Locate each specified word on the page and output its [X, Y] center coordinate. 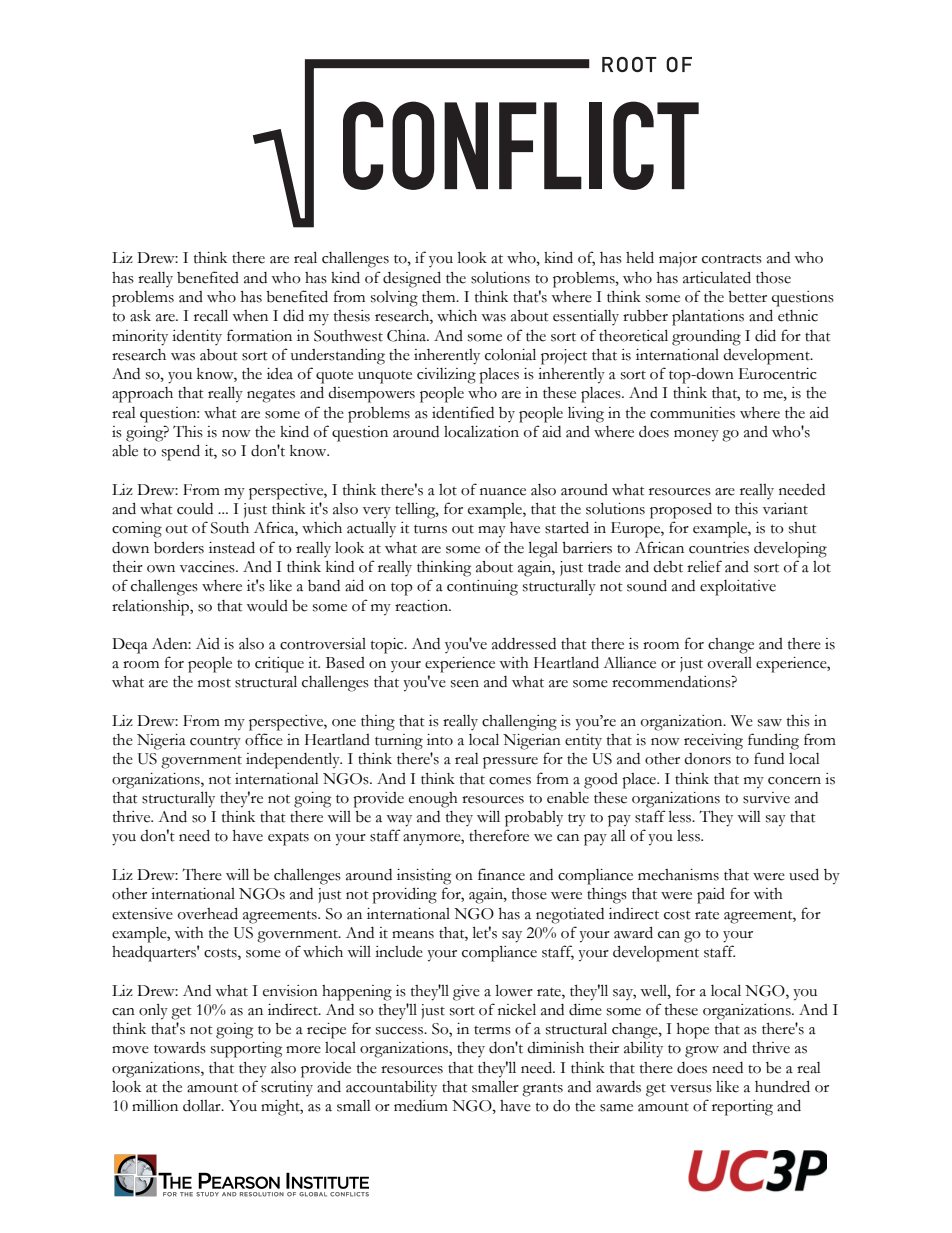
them [440, 297]
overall [730, 663]
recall [211, 315]
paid [711, 896]
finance [501, 874]
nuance [503, 492]
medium [421, 1106]
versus [691, 1089]
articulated [717, 277]
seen [465, 684]
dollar [203, 1105]
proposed [681, 510]
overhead [208, 913]
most [214, 683]
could [195, 509]
